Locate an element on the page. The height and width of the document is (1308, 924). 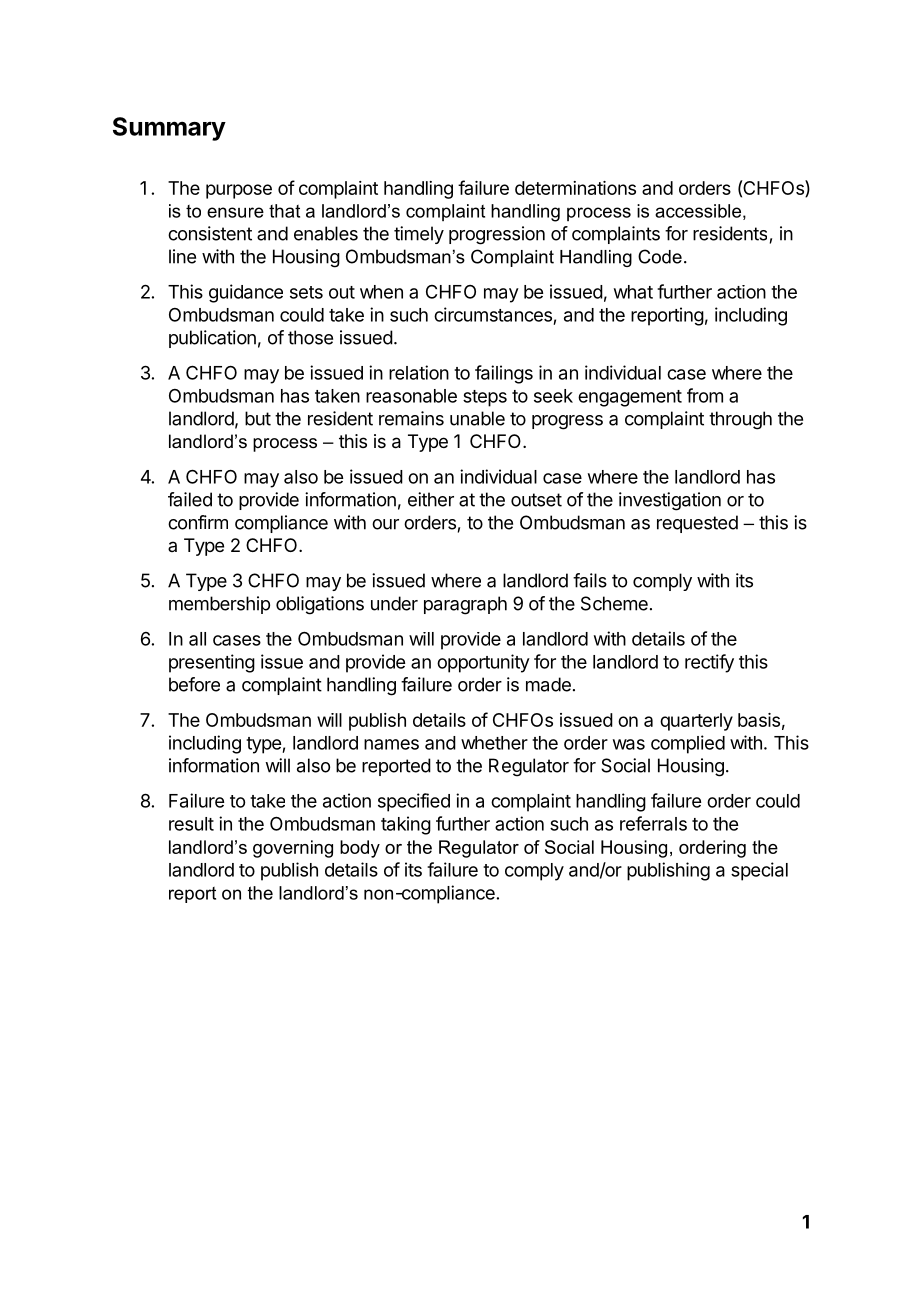
from is located at coordinates (705, 395).
